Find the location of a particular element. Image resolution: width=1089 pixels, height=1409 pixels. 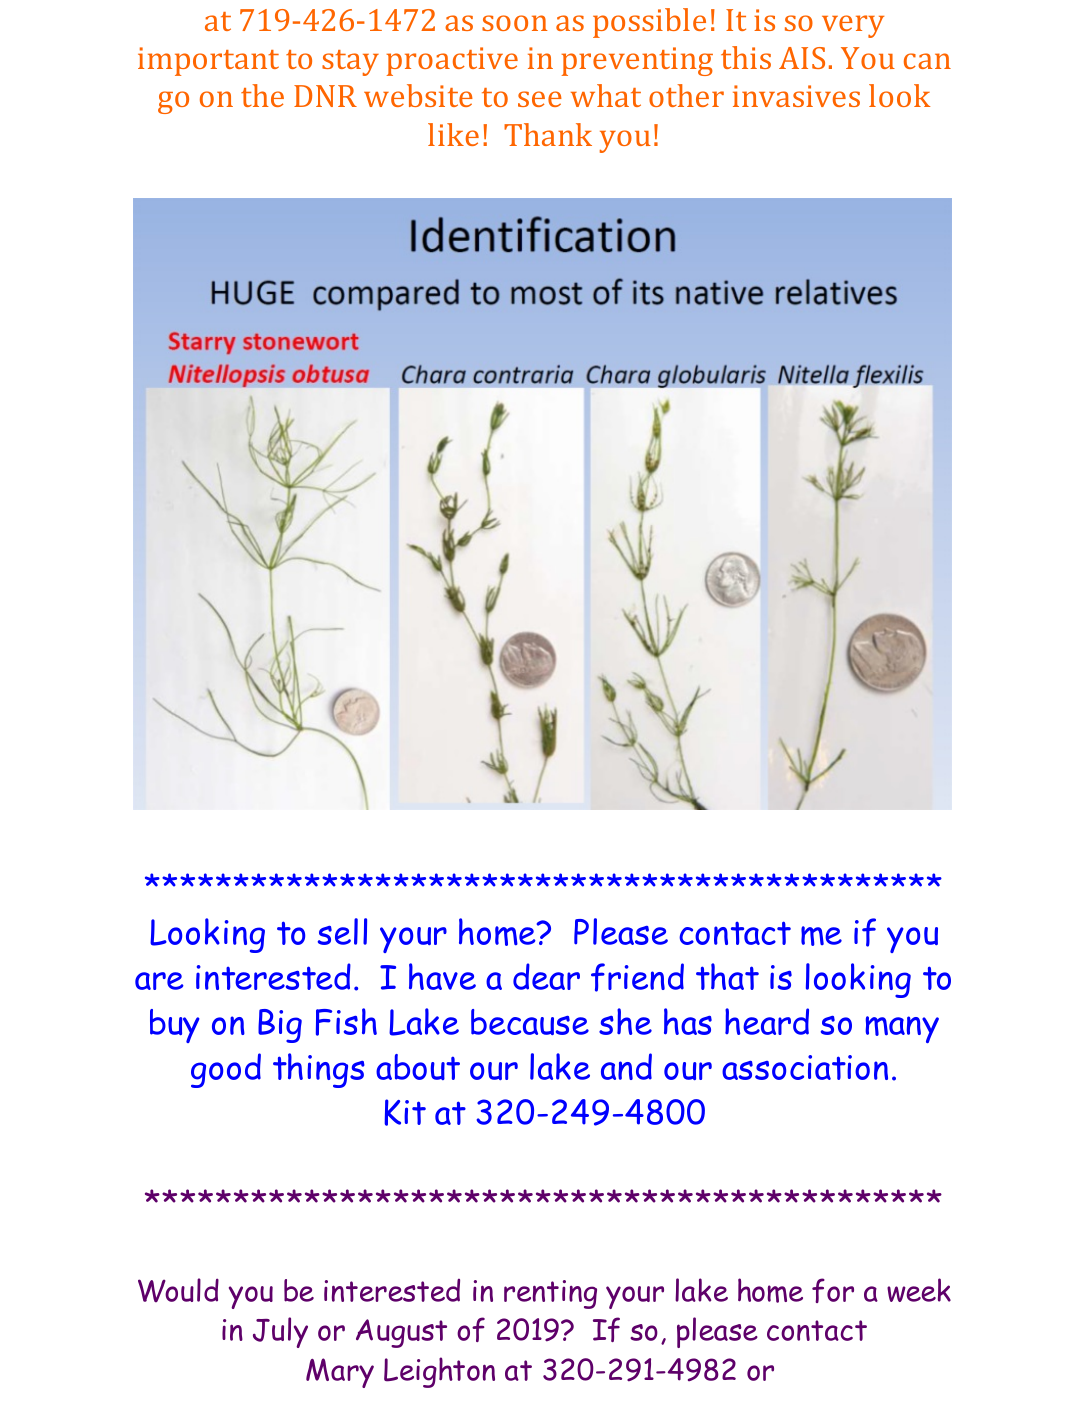

July is located at coordinates (280, 1332).
